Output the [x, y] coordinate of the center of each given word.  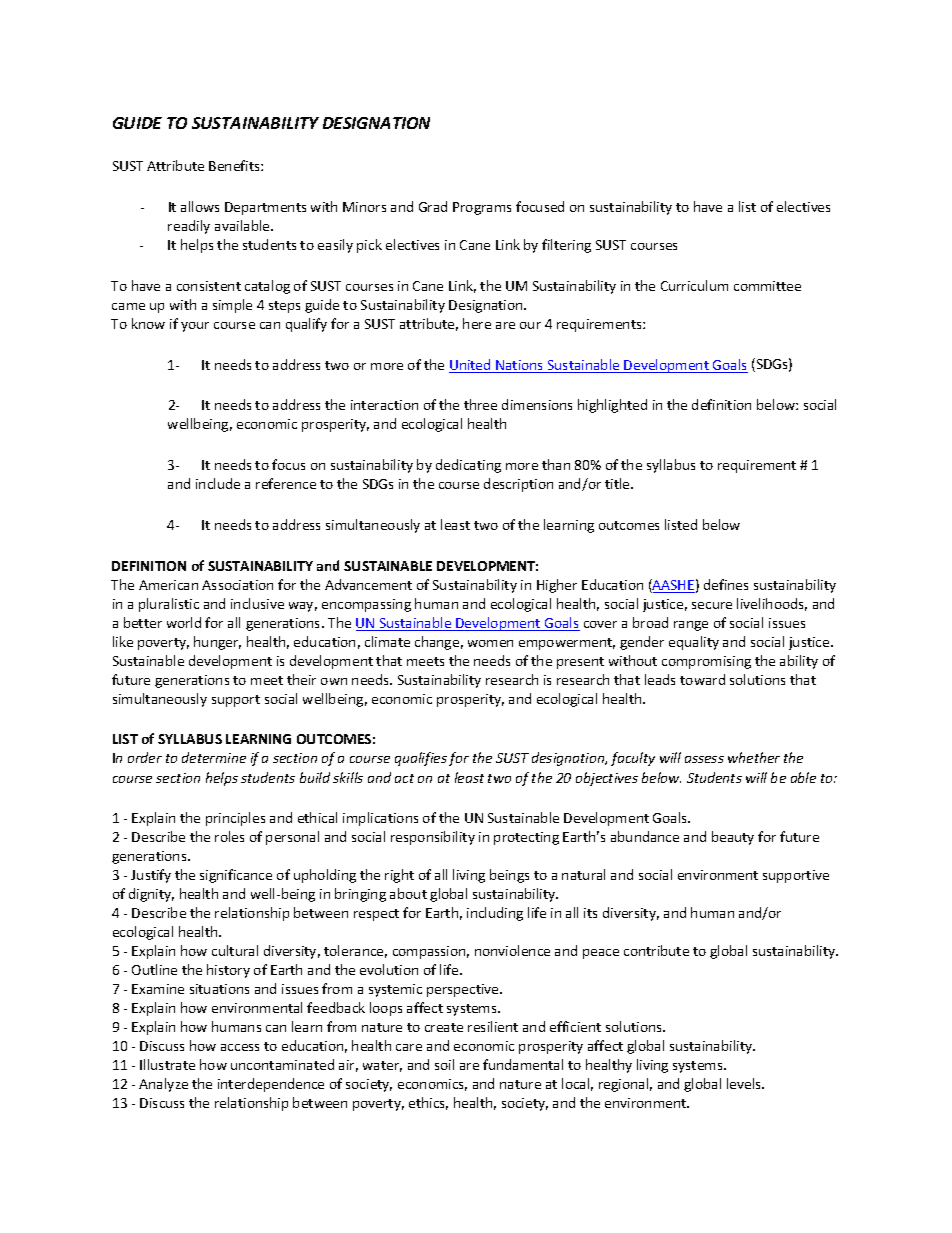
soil [444, 1064]
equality [694, 643]
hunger [217, 643]
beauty [733, 838]
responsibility [433, 838]
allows [200, 206]
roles [229, 836]
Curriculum [694, 285]
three [480, 404]
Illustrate [167, 1064]
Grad [433, 206]
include [218, 483]
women [490, 643]
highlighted [612, 406]
